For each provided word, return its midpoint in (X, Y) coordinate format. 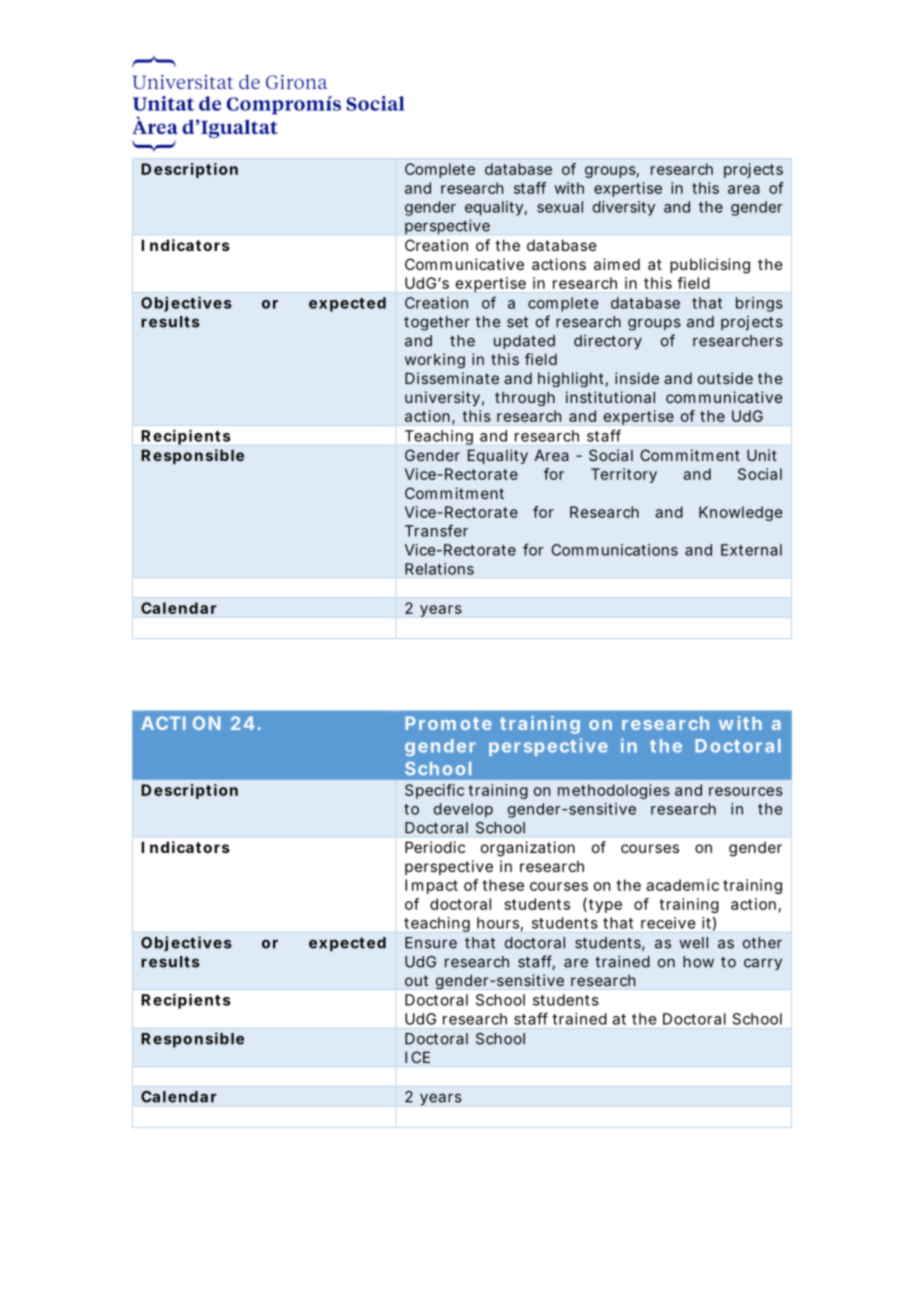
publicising (710, 266)
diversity (624, 208)
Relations (439, 569)
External (751, 550)
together (437, 323)
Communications (614, 550)
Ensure (431, 943)
